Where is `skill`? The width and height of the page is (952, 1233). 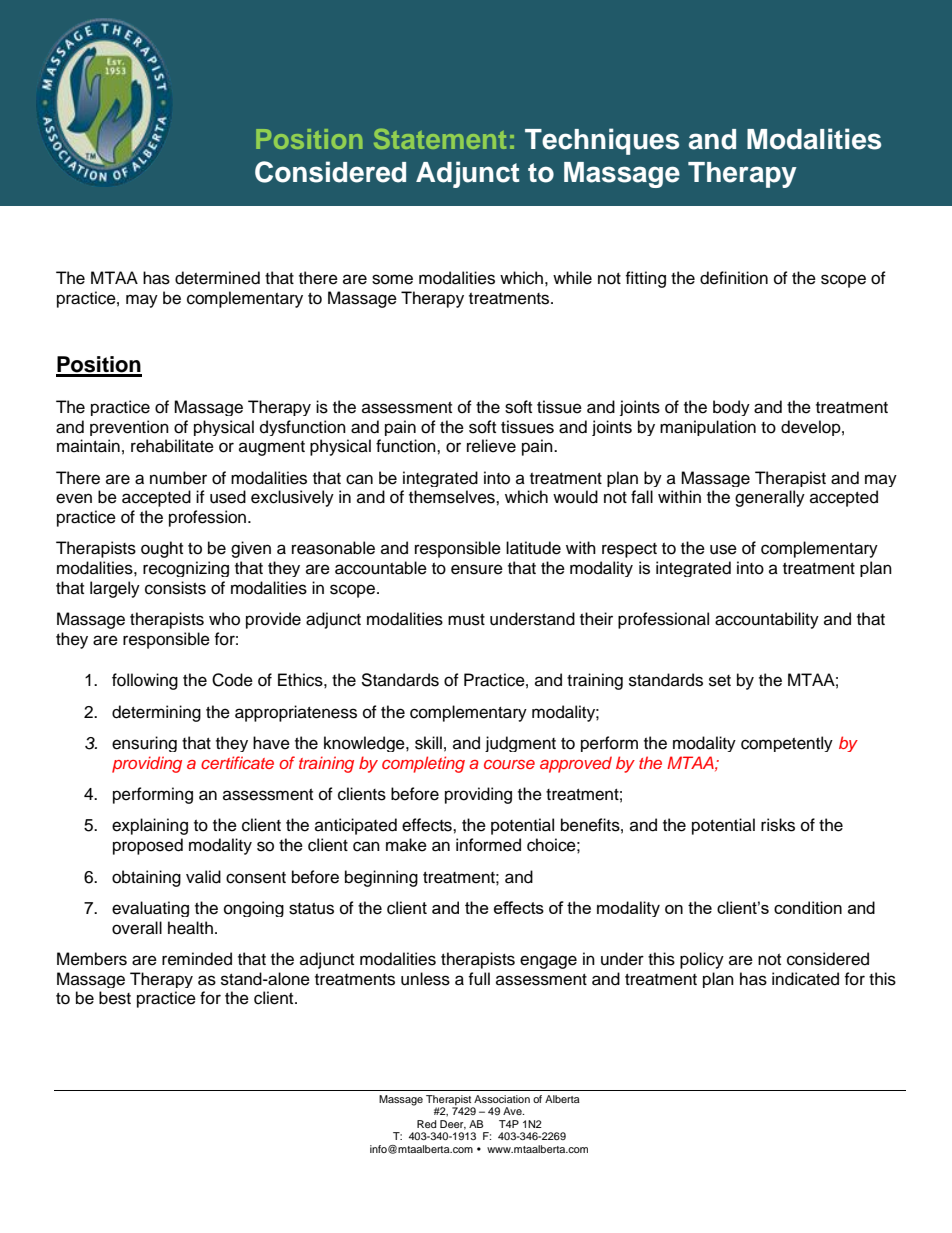
skill is located at coordinates (428, 743).
